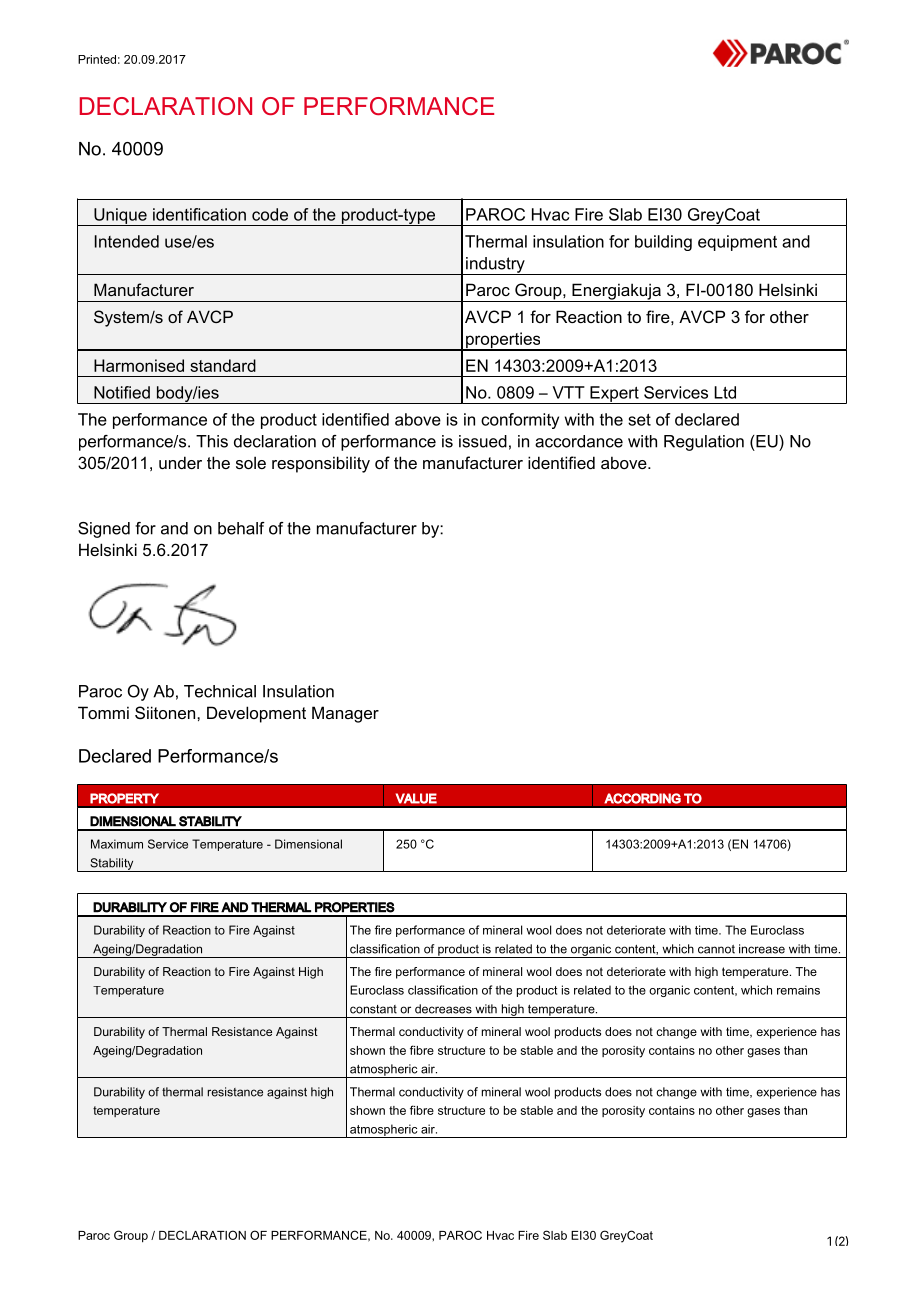  Describe the element at coordinates (704, 443) in the document. I see `Regulation` at that location.
